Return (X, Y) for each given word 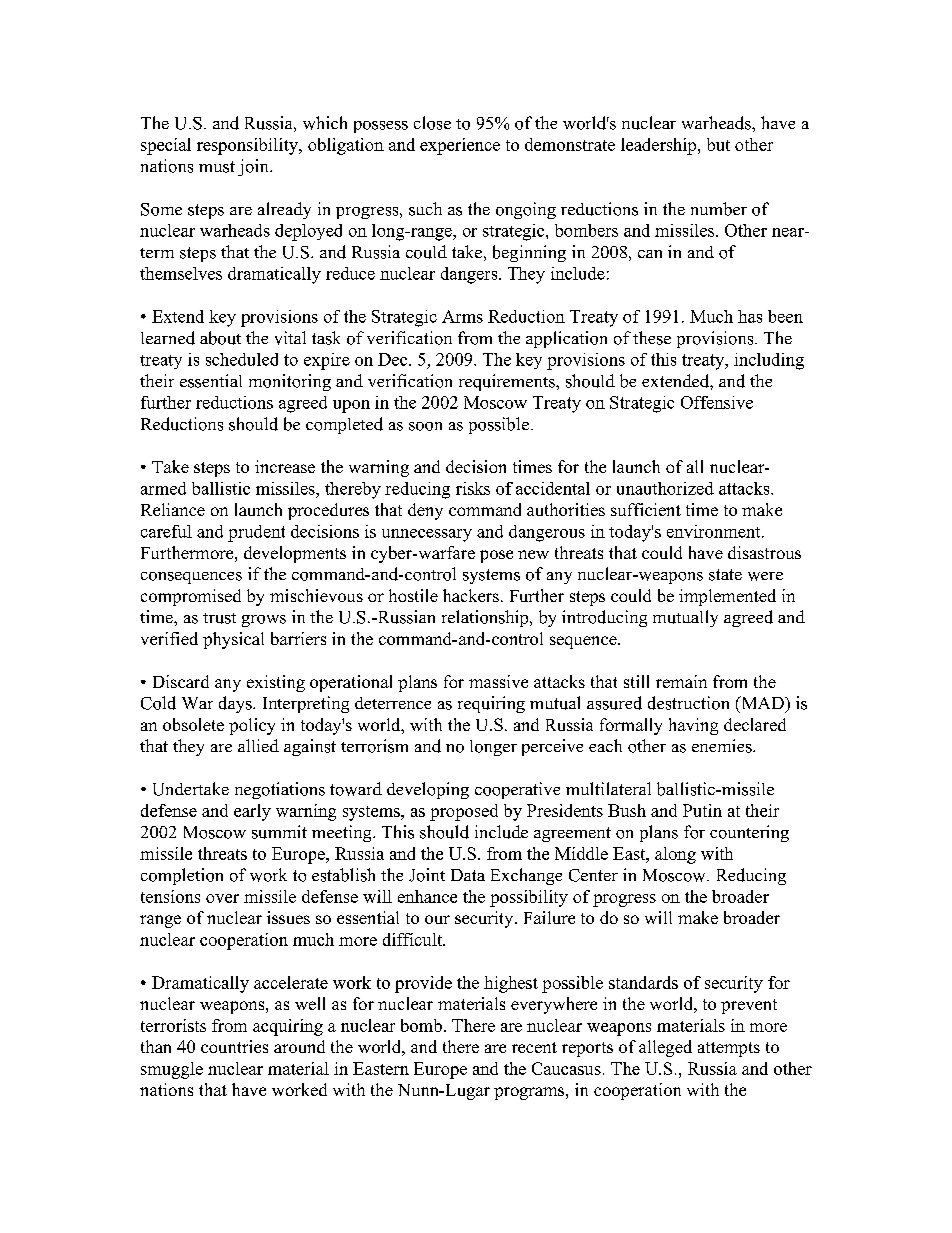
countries (234, 1046)
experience (460, 146)
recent (534, 1047)
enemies (723, 746)
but (718, 144)
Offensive (717, 402)
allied (258, 745)
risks (473, 488)
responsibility (248, 146)
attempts (729, 1049)
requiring (491, 704)
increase (285, 466)
